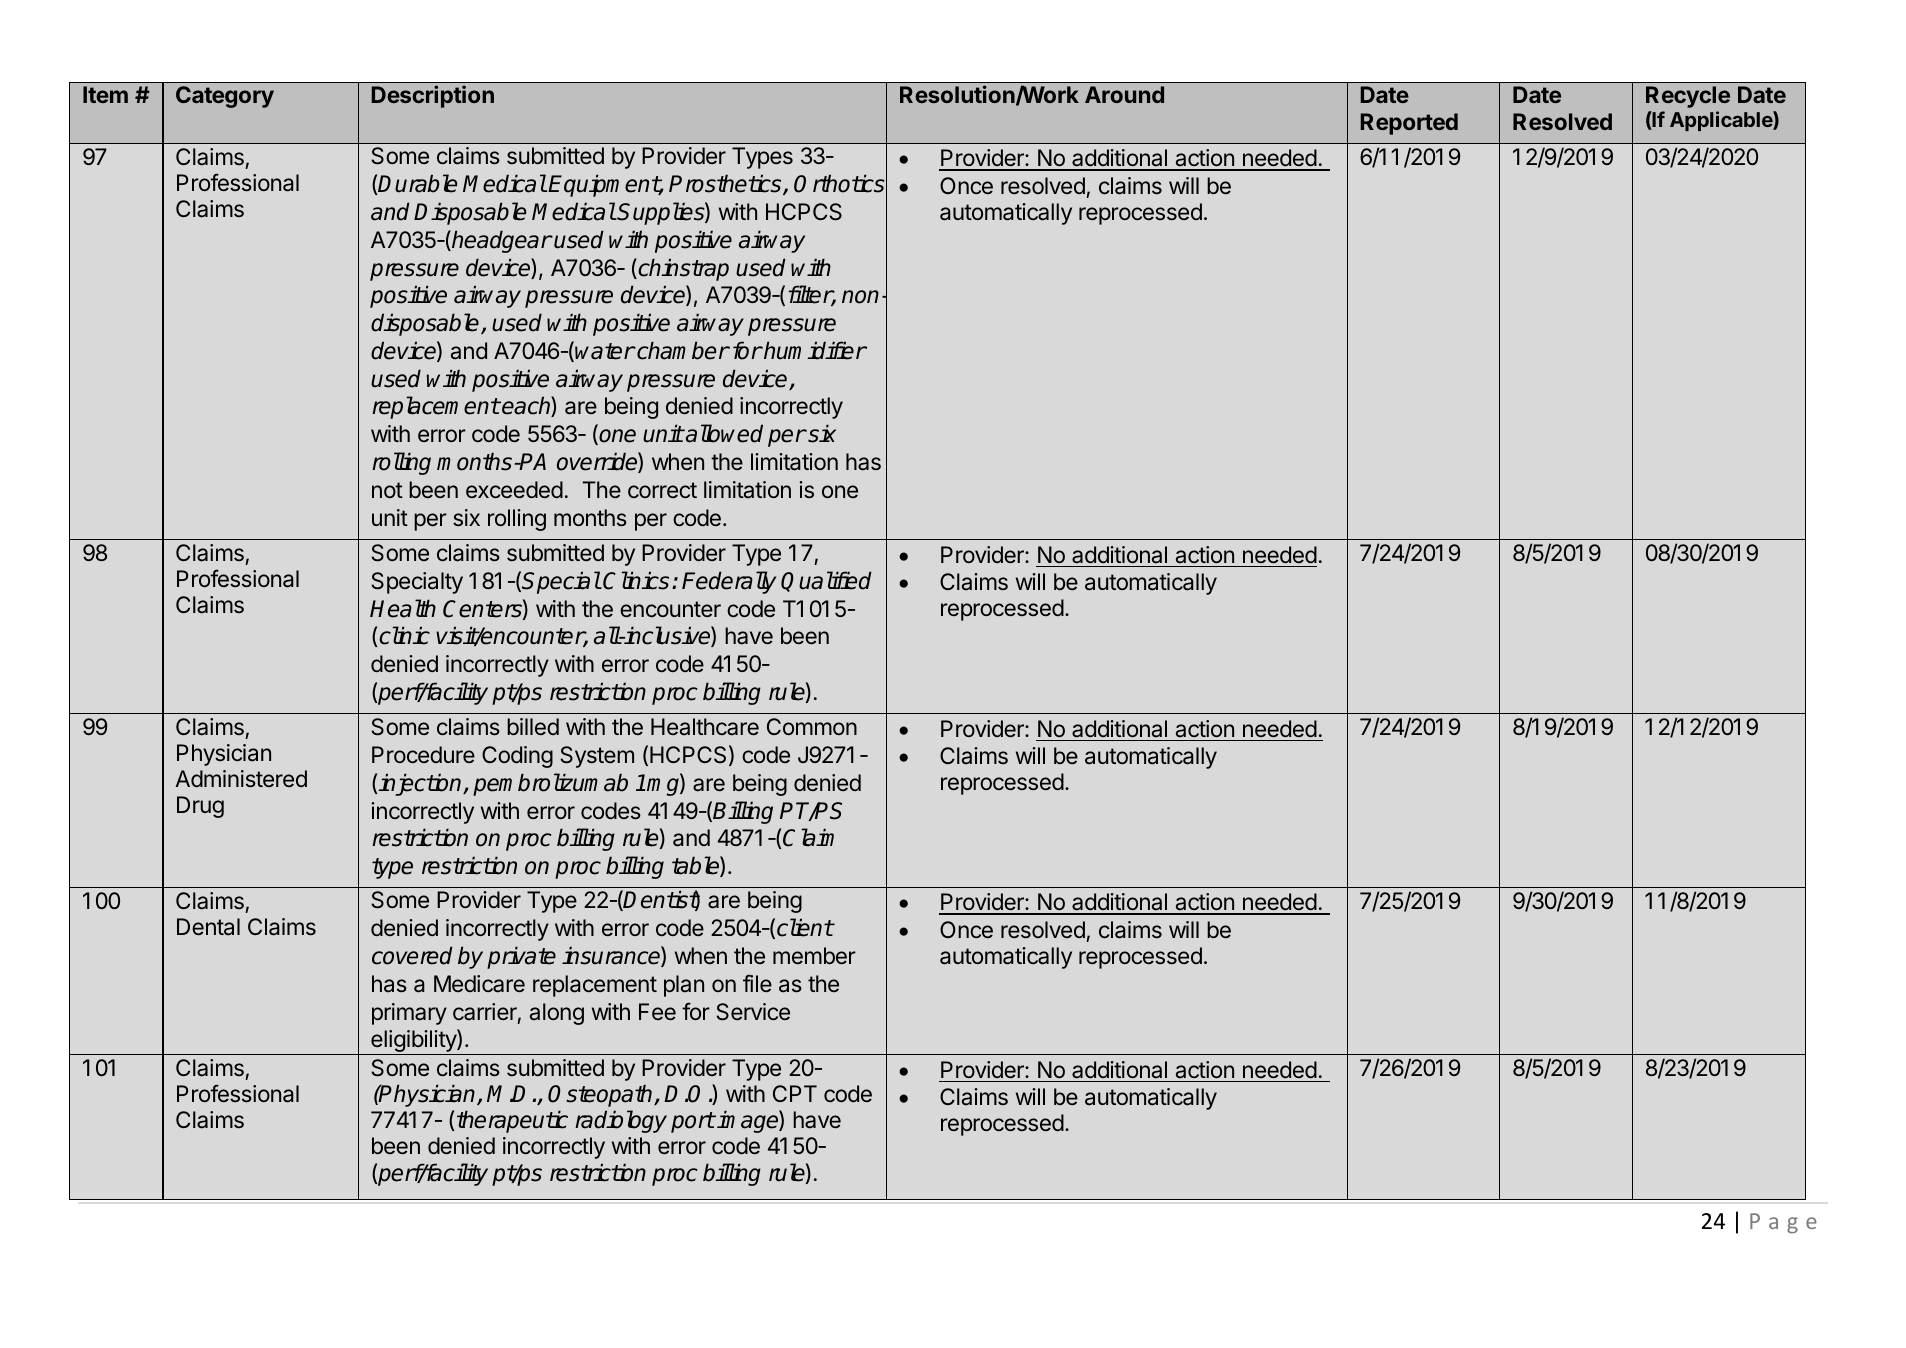 The height and width of the screenshot is (1348, 1906). What do you see at coordinates (225, 97) in the screenshot?
I see `Category` at bounding box center [225, 97].
